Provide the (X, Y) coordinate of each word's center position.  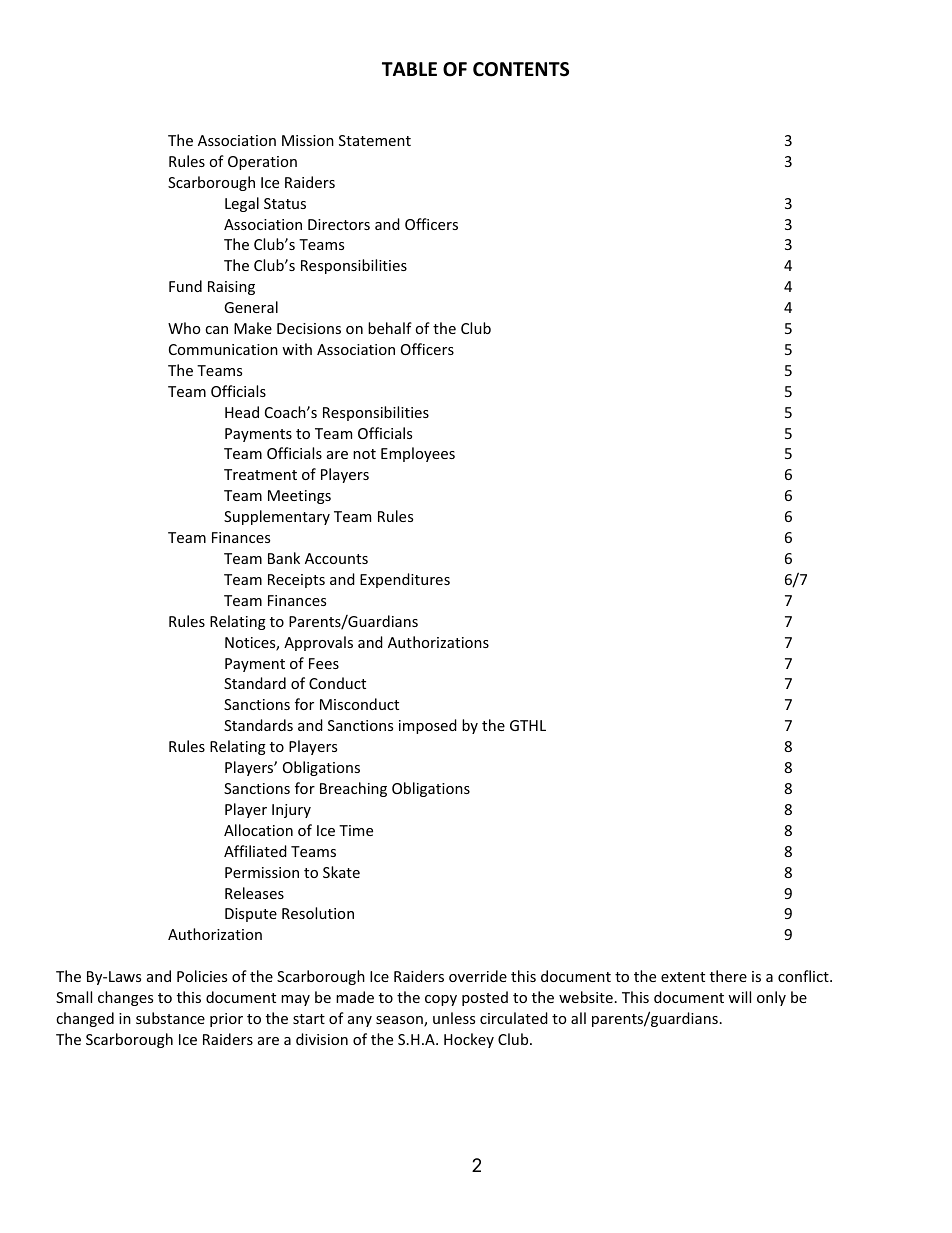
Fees (324, 663)
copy (441, 1000)
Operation (262, 163)
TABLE (409, 69)
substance (170, 1018)
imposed (428, 726)
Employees (418, 454)
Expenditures (405, 580)
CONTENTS (521, 69)
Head (242, 412)
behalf (390, 328)
